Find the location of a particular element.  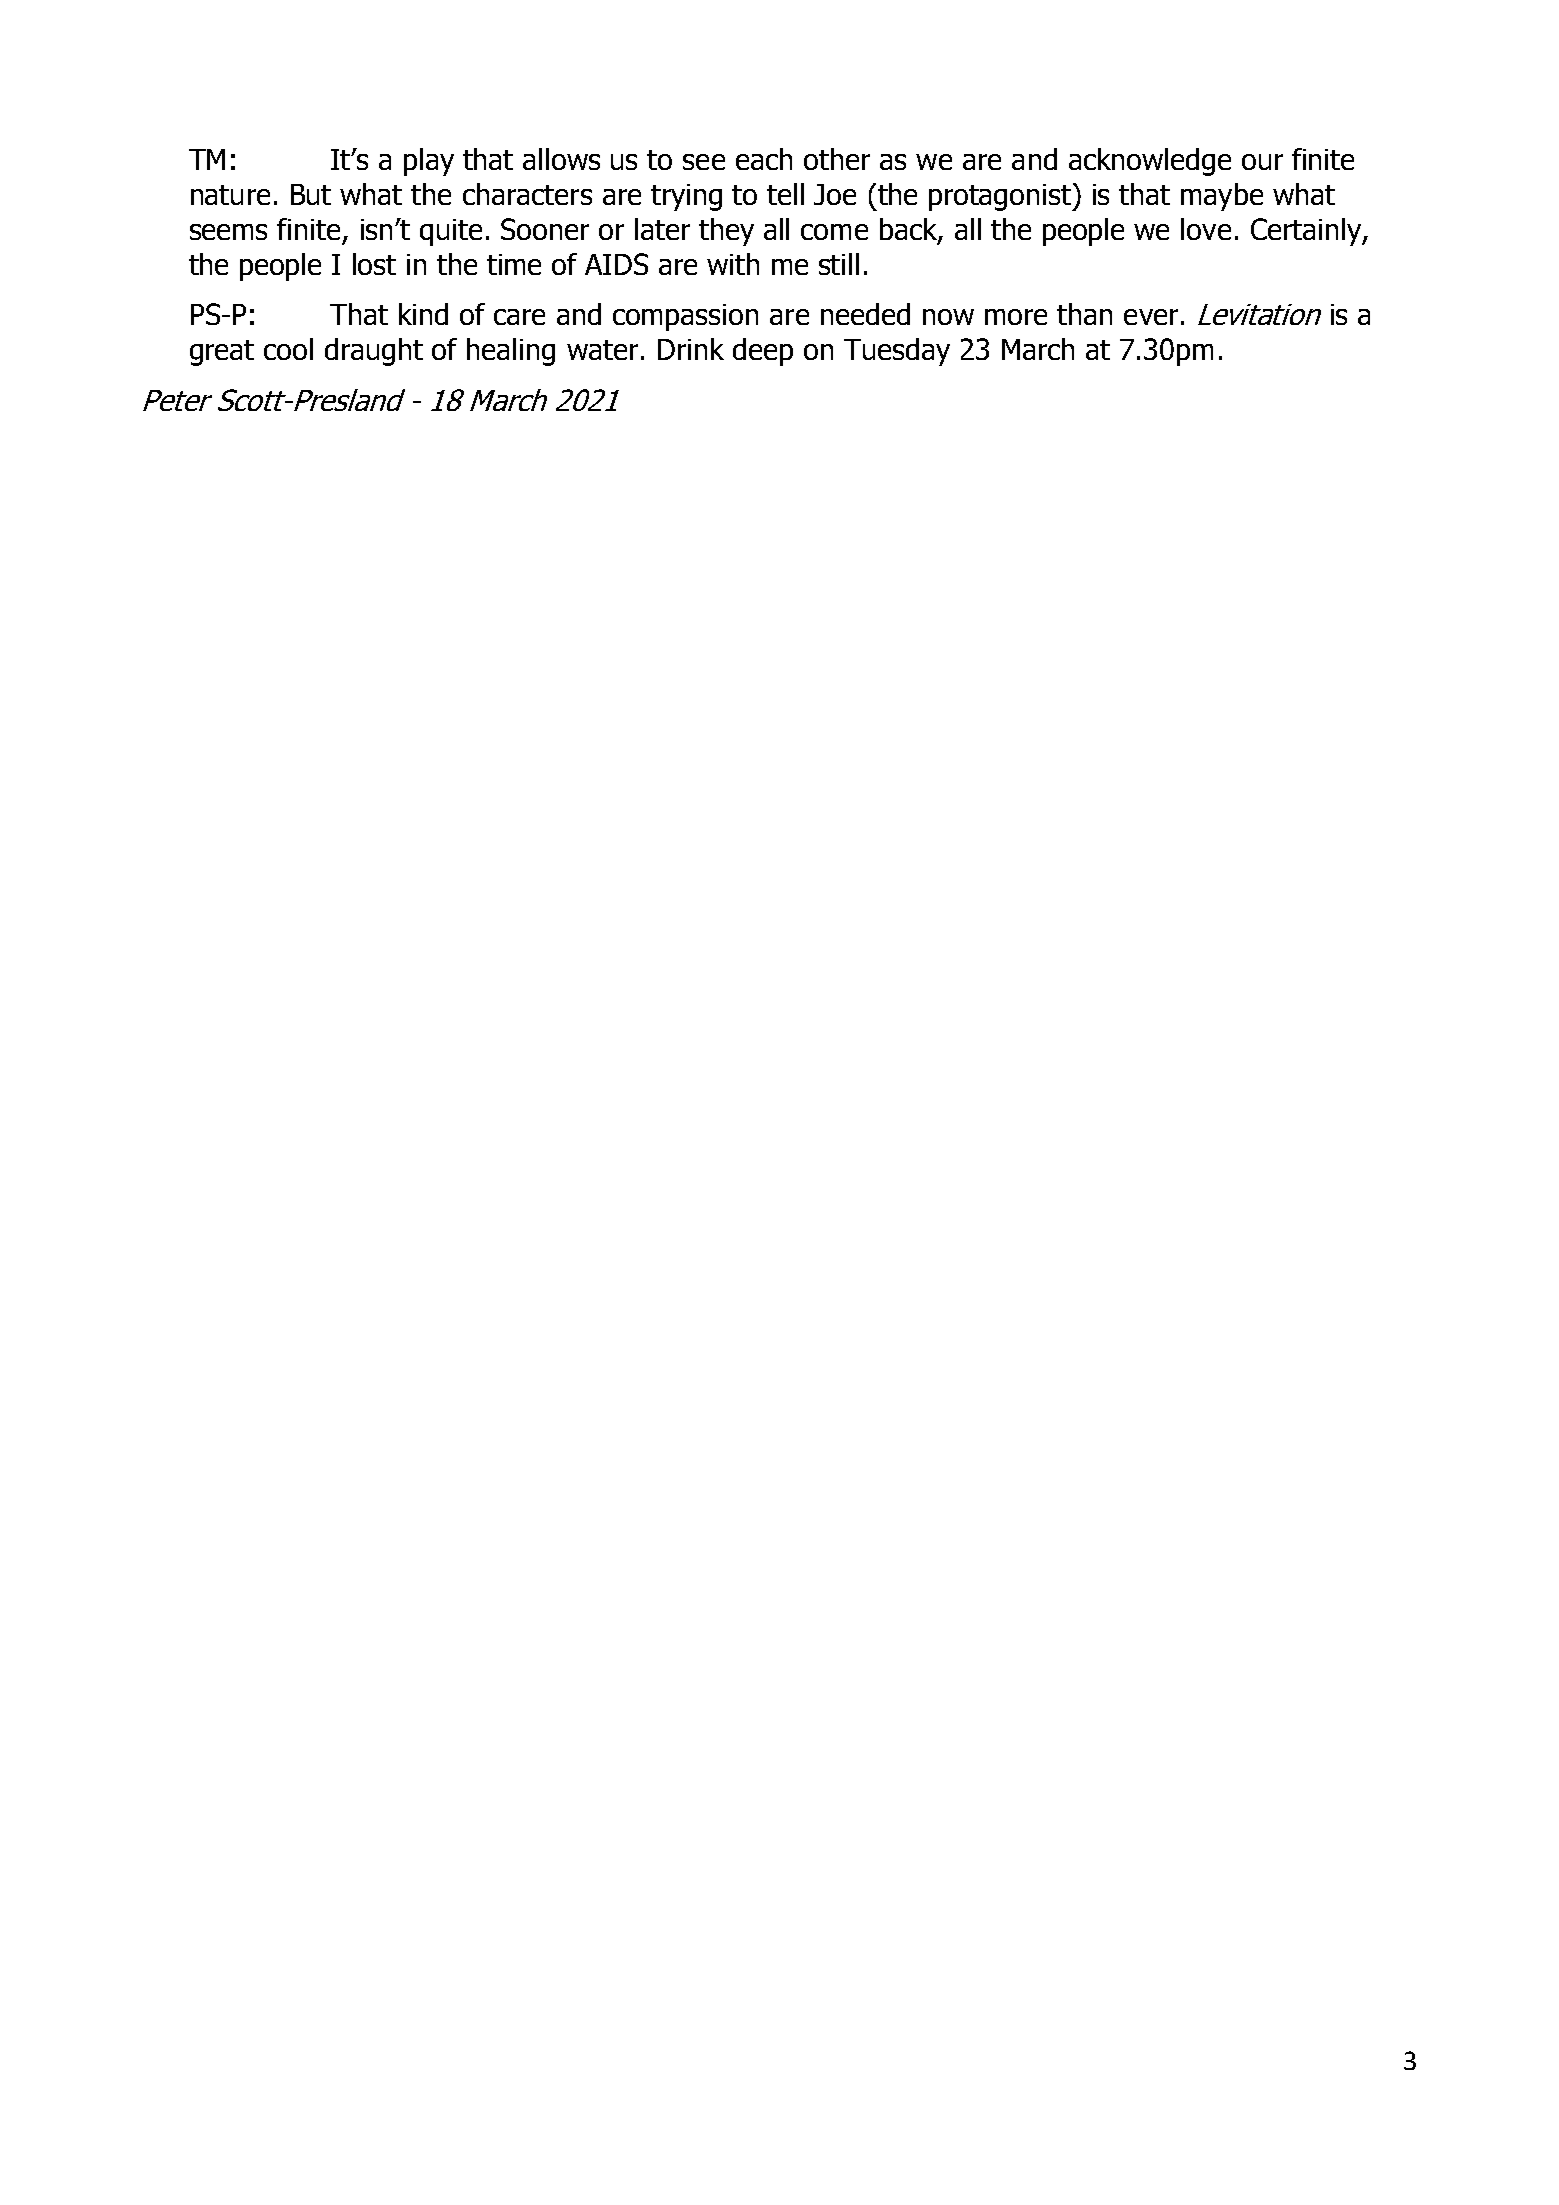

love is located at coordinates (1206, 229).
